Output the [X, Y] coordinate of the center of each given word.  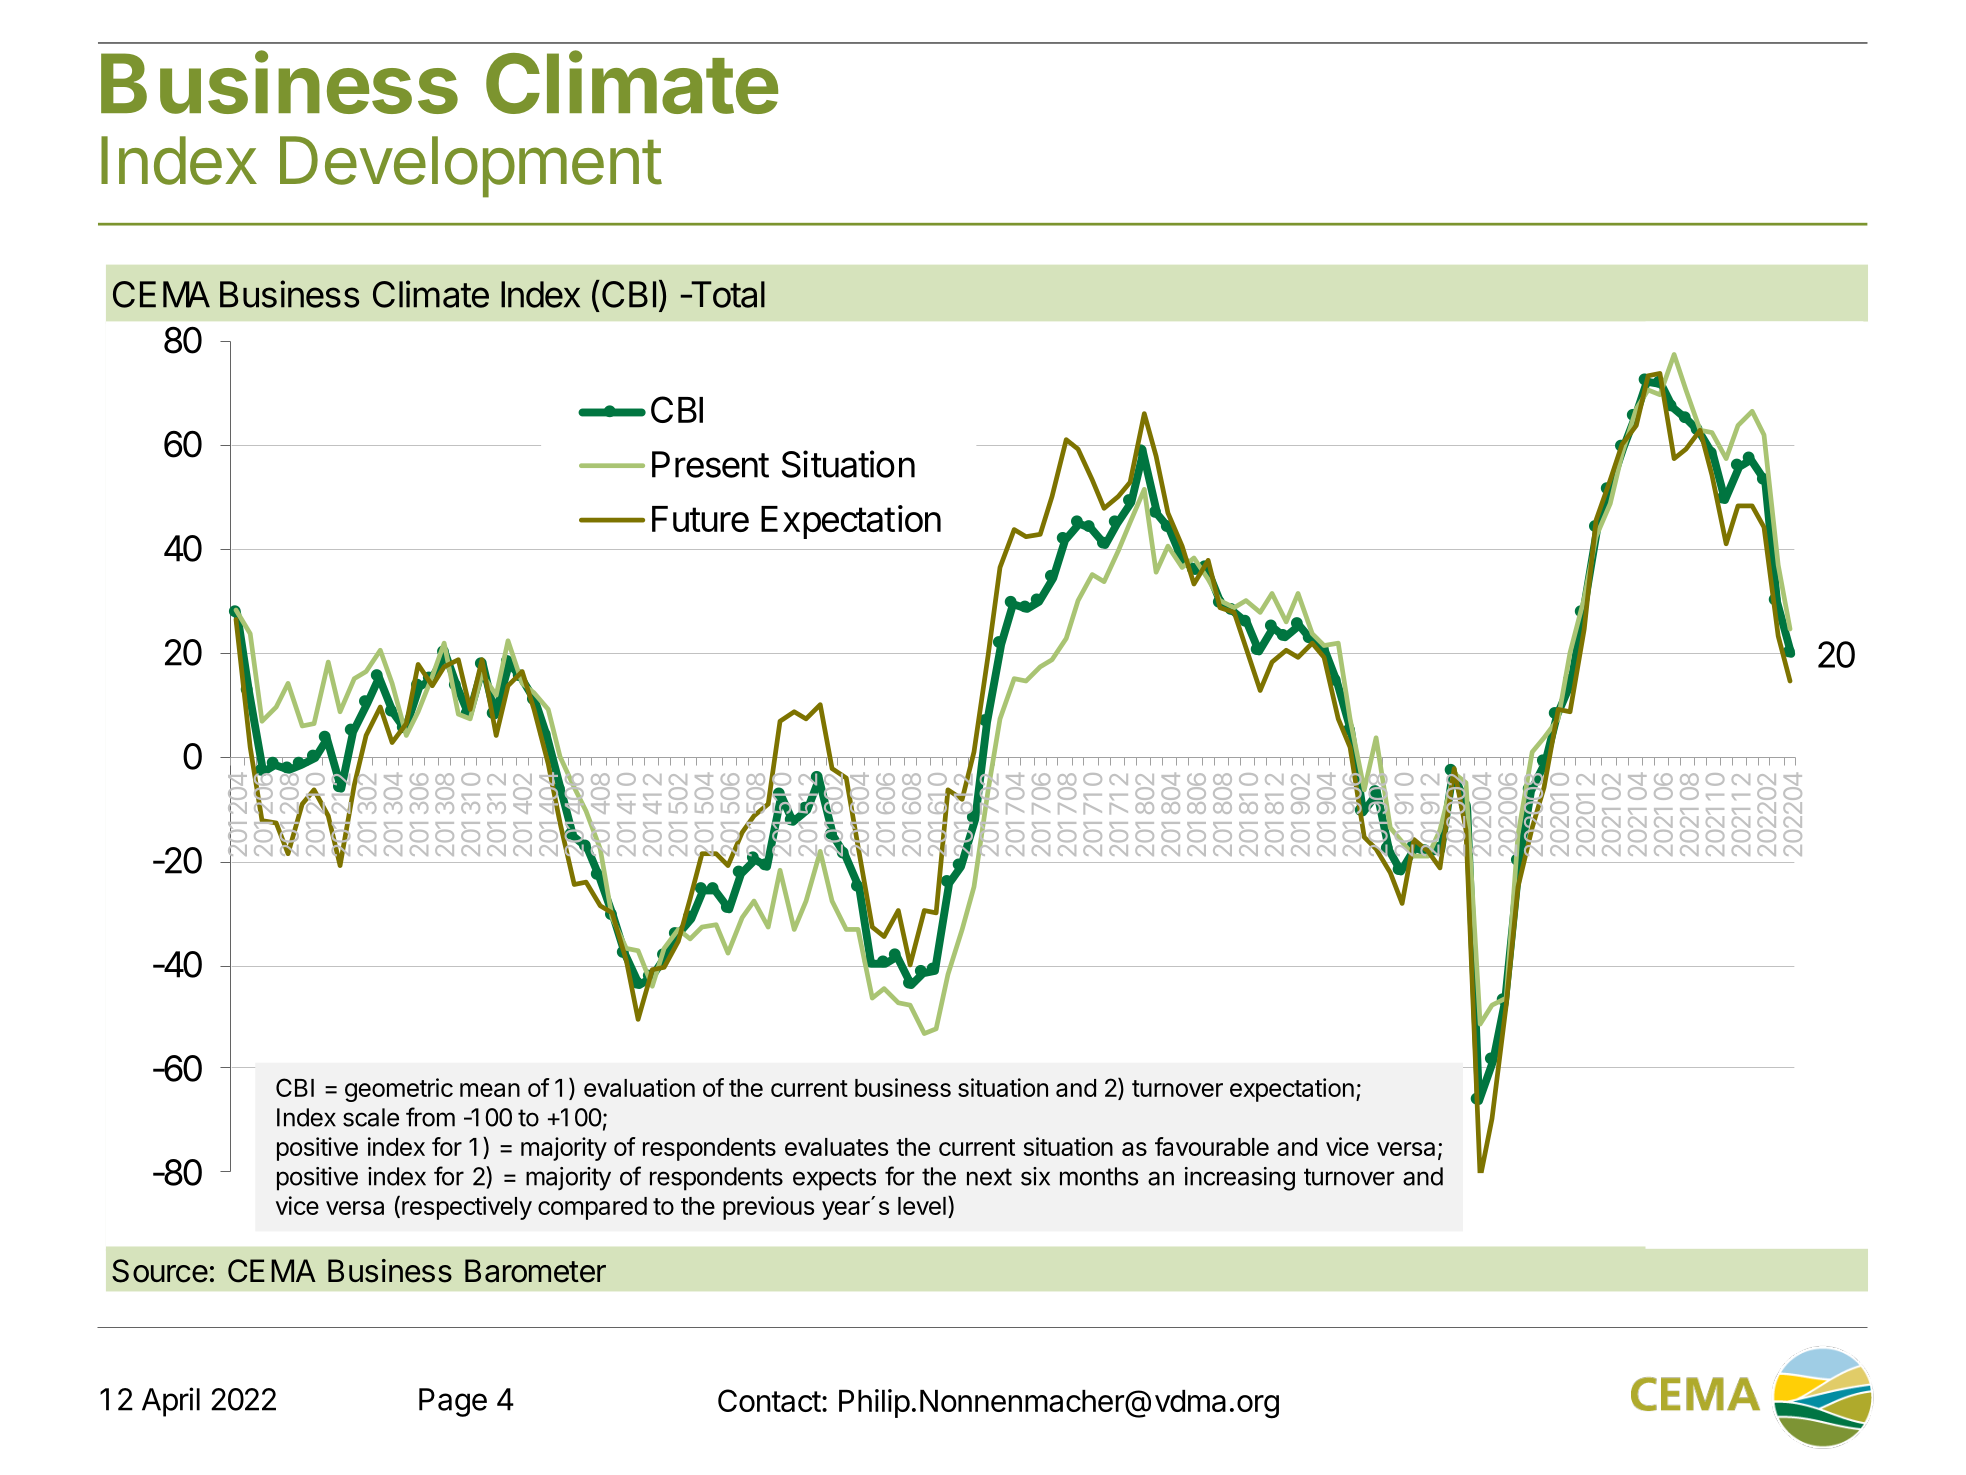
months [1099, 1176]
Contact [769, 1400]
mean [490, 1090]
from [430, 1117]
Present [710, 464]
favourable [1212, 1146]
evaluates [836, 1147]
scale [371, 1117]
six [1035, 1176]
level [922, 1206]
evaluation [639, 1087]
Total [726, 294]
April [171, 1402]
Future [700, 519]
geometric [399, 1090]
